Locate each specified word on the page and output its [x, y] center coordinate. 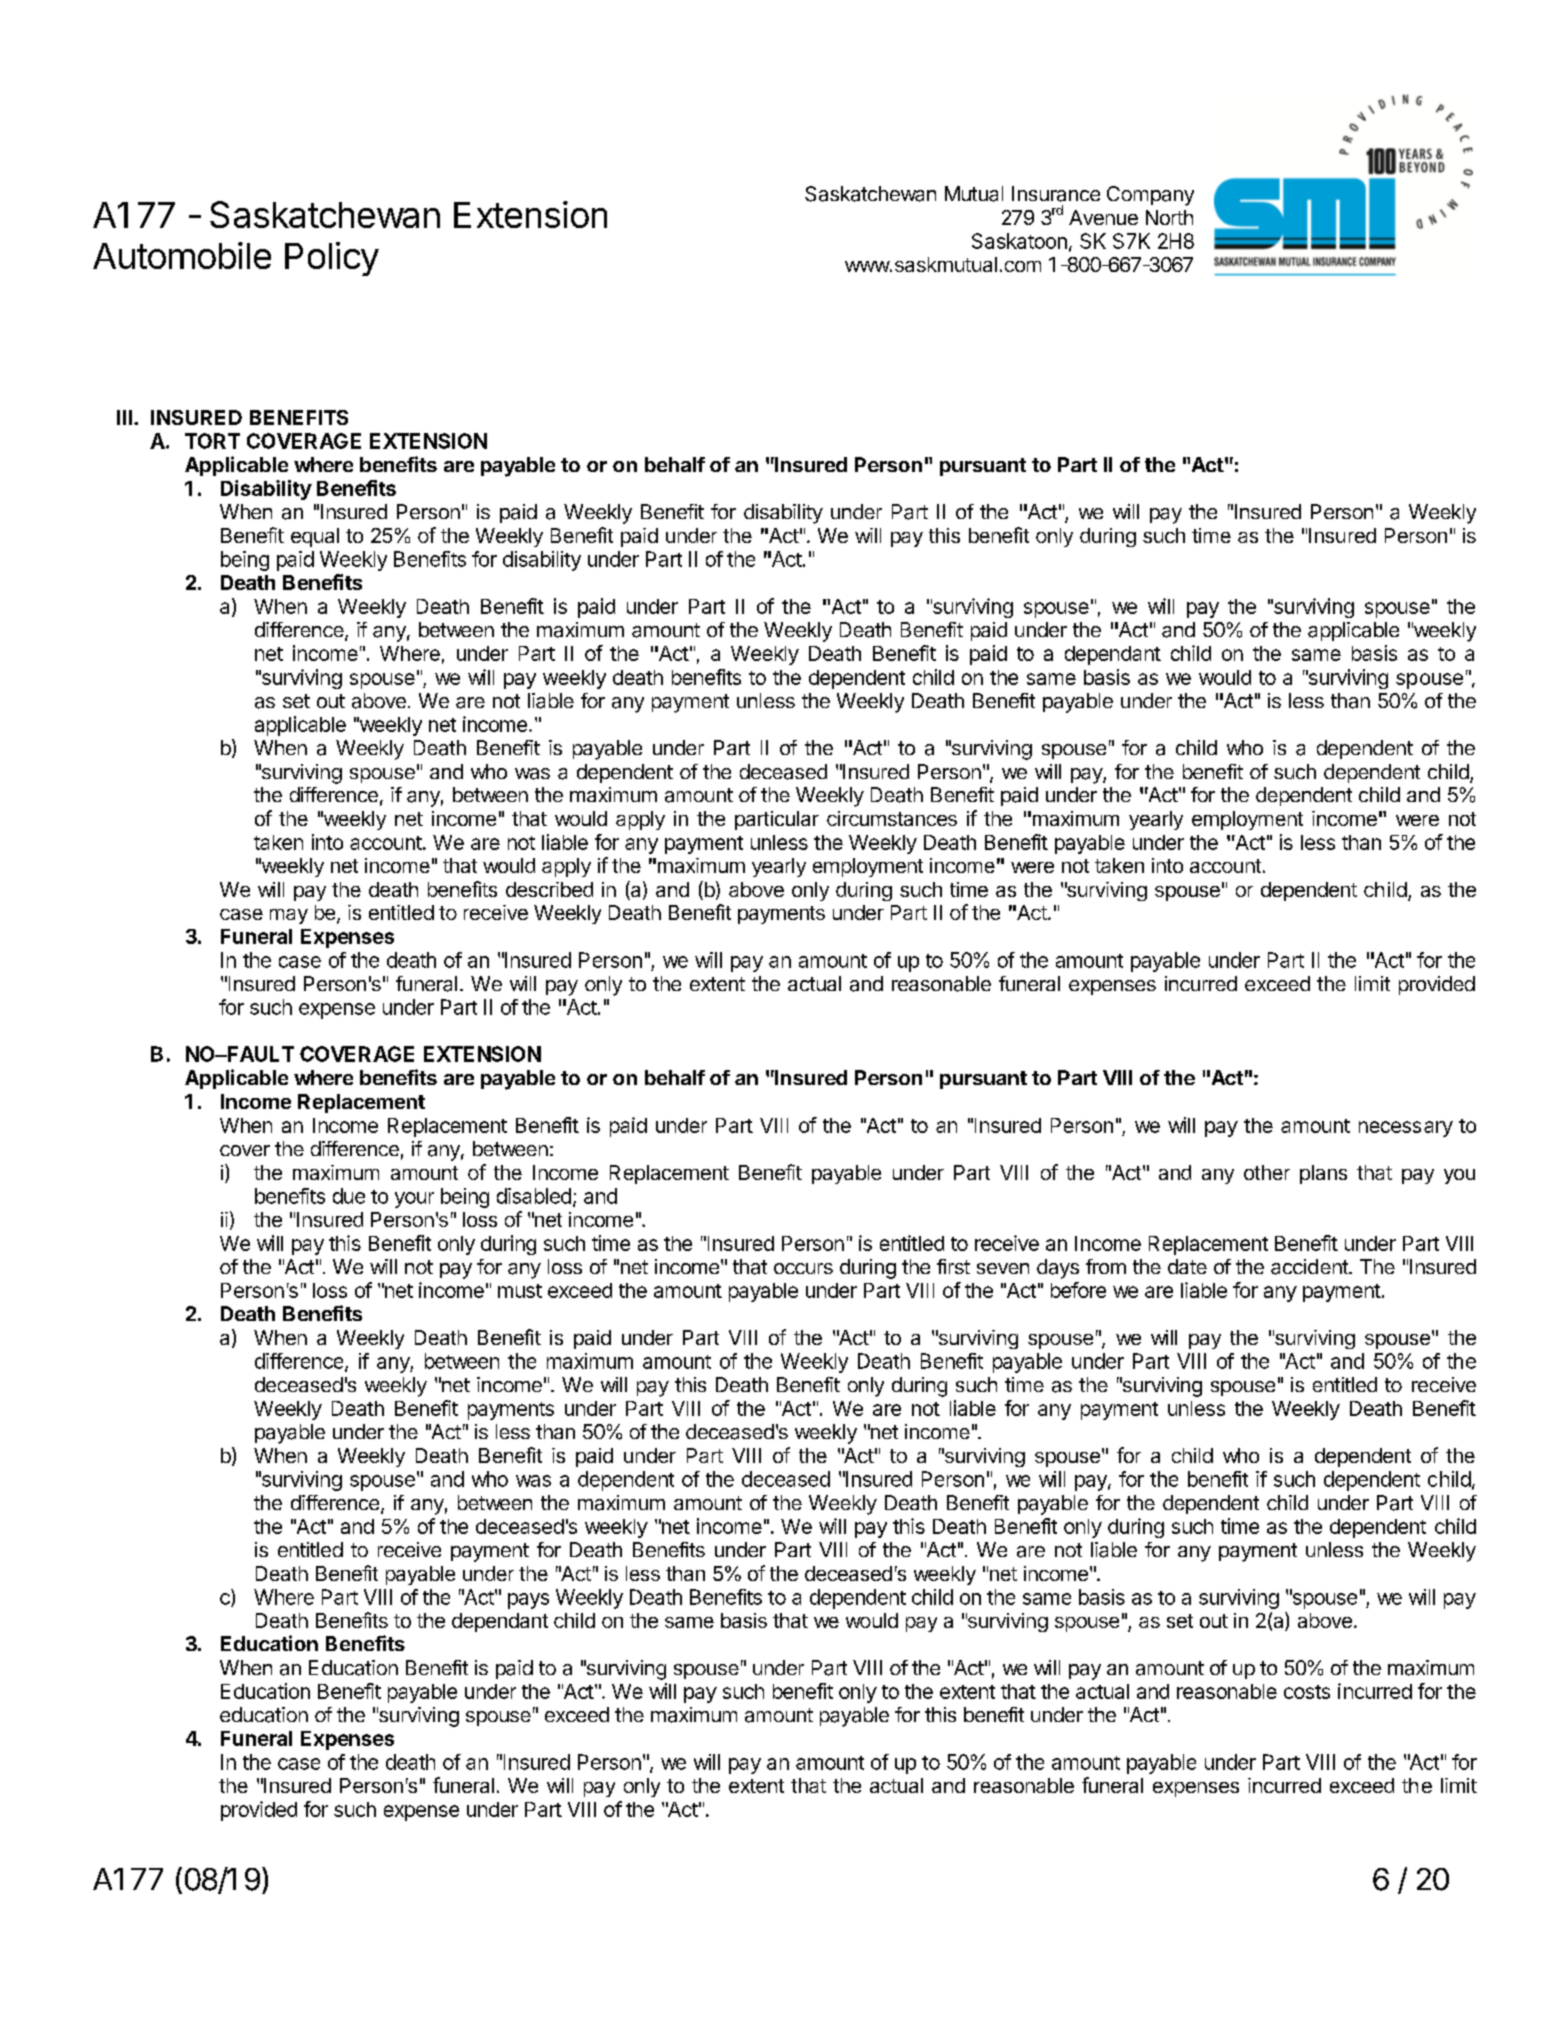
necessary [1406, 1129]
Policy [332, 259]
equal [315, 537]
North [1169, 217]
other [1267, 1172]
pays [528, 1601]
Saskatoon [1019, 241]
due [349, 1196]
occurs [803, 1268]
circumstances [892, 818]
